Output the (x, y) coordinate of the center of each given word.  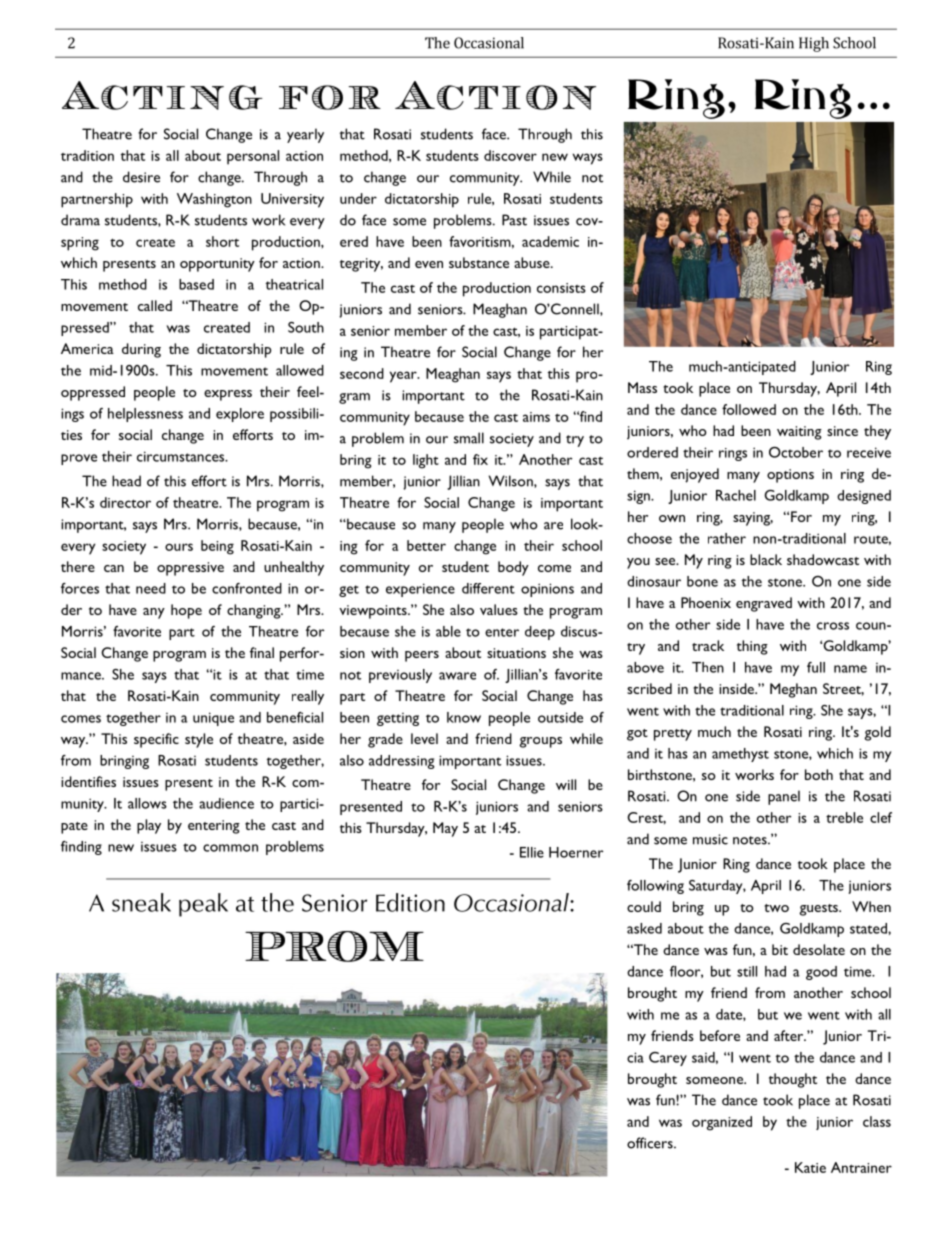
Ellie (532, 852)
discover (510, 155)
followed (749, 409)
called (155, 305)
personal (253, 157)
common (230, 848)
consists (561, 288)
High (814, 44)
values (499, 609)
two (776, 908)
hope (186, 611)
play (149, 826)
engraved (764, 604)
